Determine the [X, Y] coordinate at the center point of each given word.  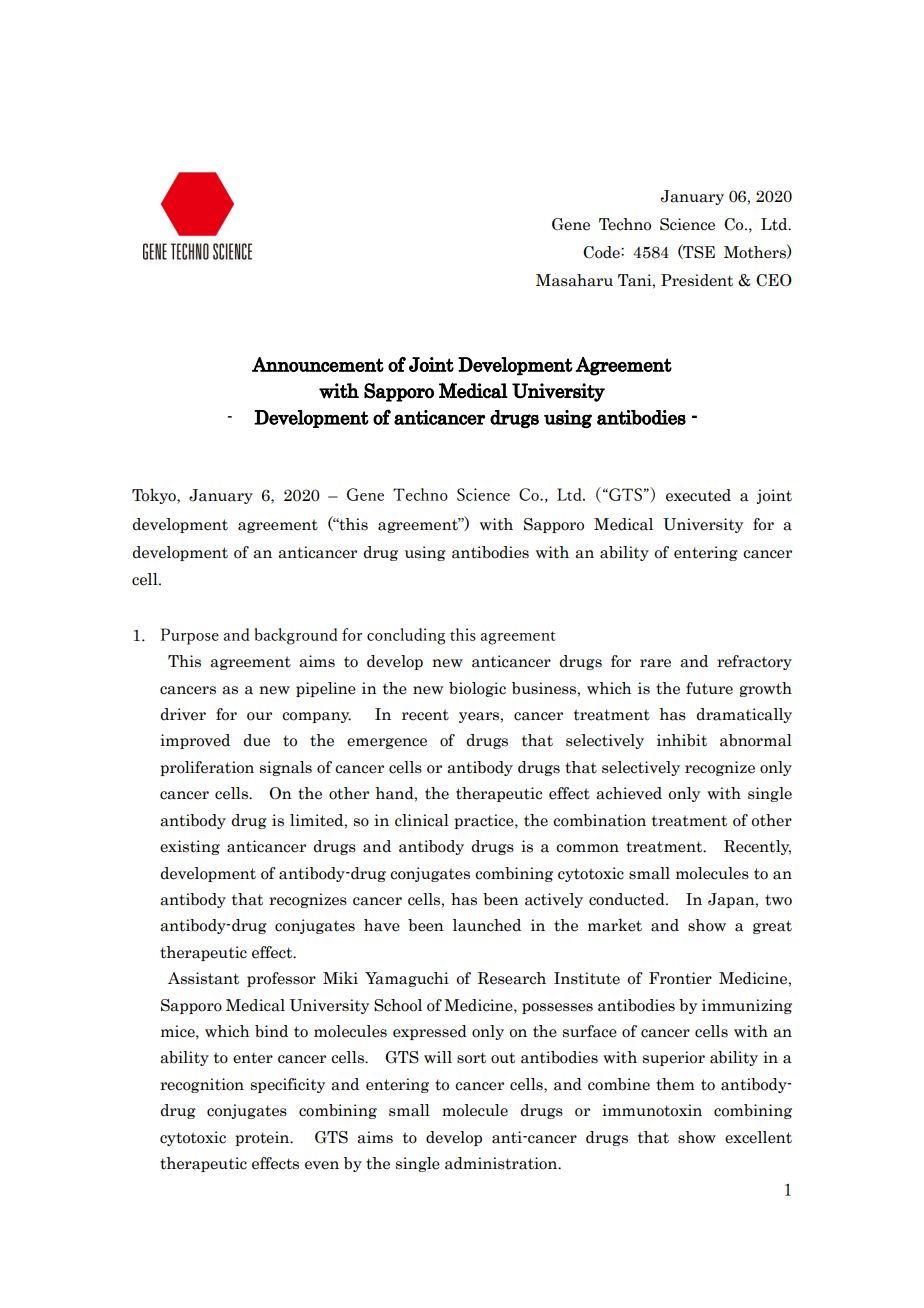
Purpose [190, 636]
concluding [406, 636]
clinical [422, 820]
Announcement [318, 364]
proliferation [207, 768]
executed [698, 495]
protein [263, 1138]
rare [655, 663]
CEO [774, 280]
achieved [629, 793]
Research [512, 978]
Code [602, 252]
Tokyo [155, 496]
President [697, 280]
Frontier [680, 978]
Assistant [203, 978]
